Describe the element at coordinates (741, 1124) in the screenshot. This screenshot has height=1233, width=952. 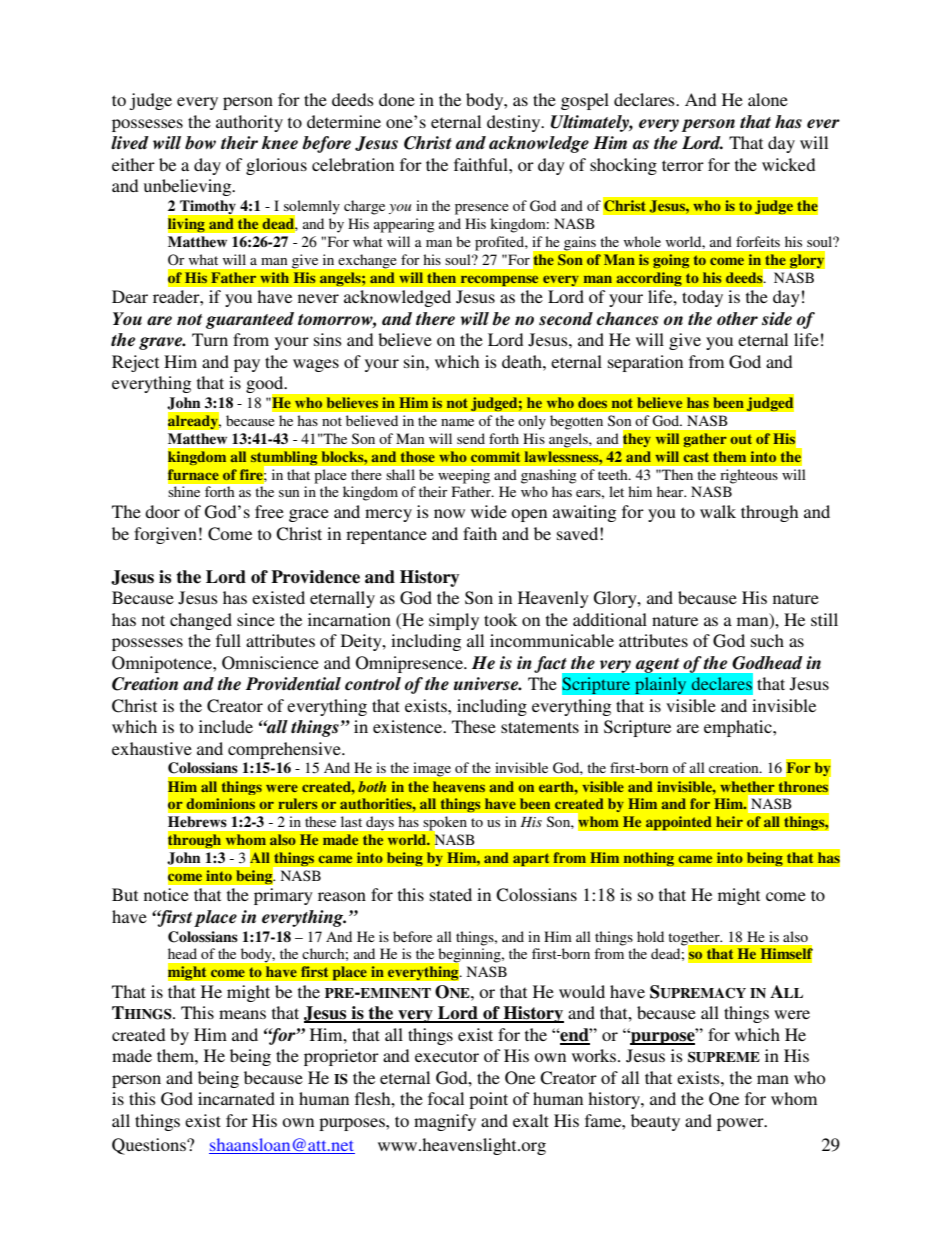
I see `power` at that location.
